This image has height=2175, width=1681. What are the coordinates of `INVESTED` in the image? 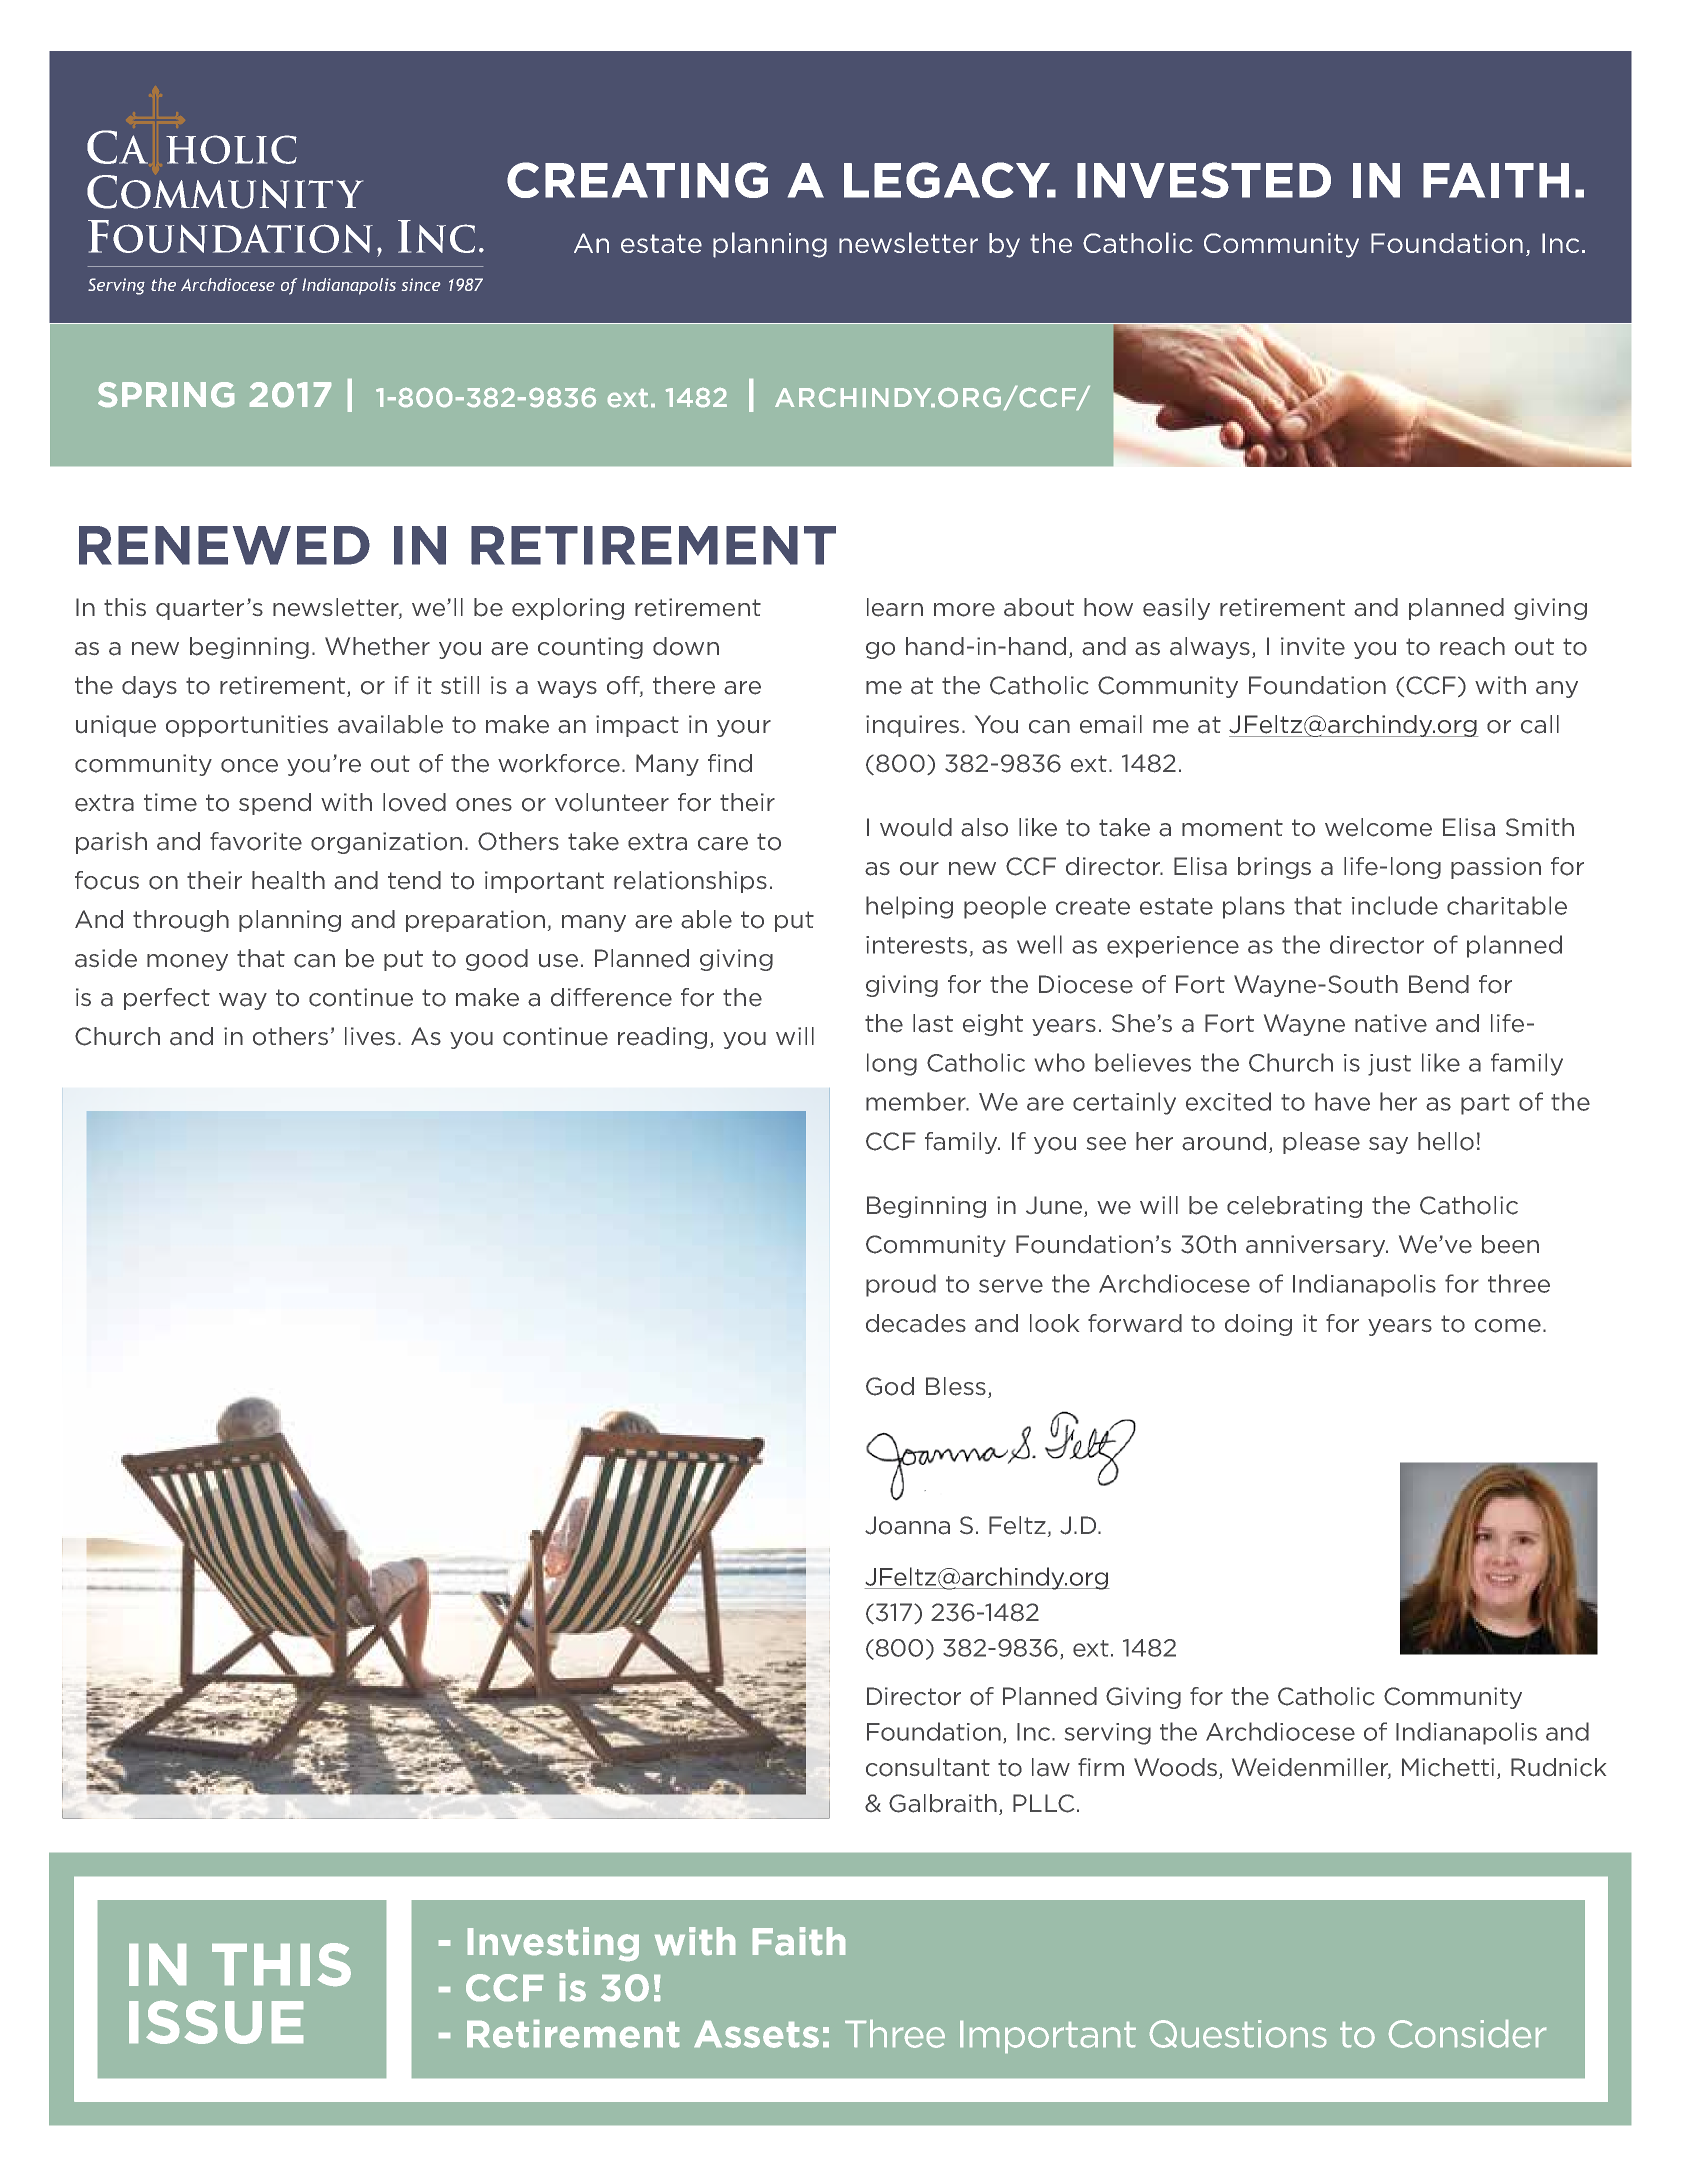 It's located at (1204, 180).
